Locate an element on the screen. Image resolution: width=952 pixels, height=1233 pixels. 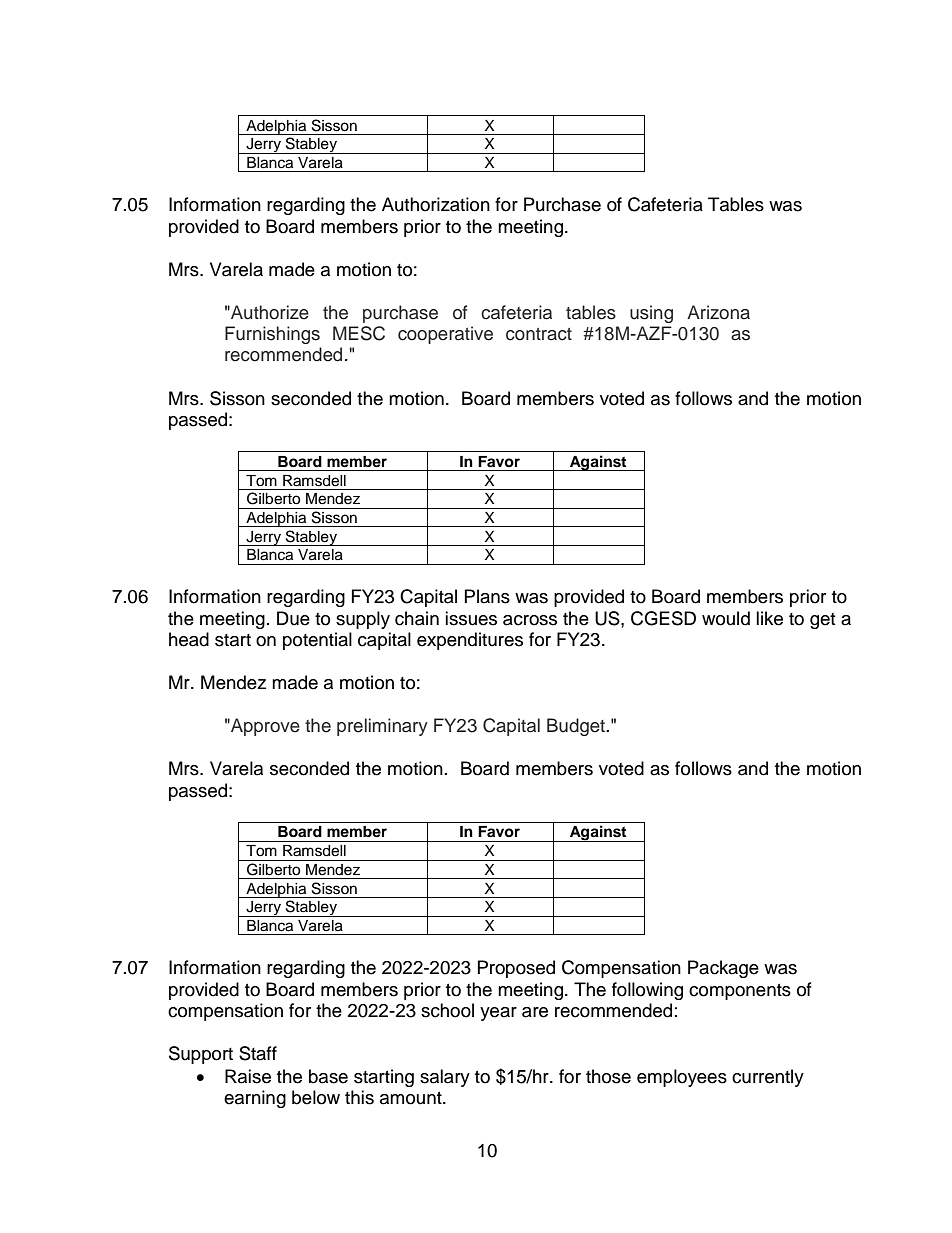
contract is located at coordinates (539, 334).
